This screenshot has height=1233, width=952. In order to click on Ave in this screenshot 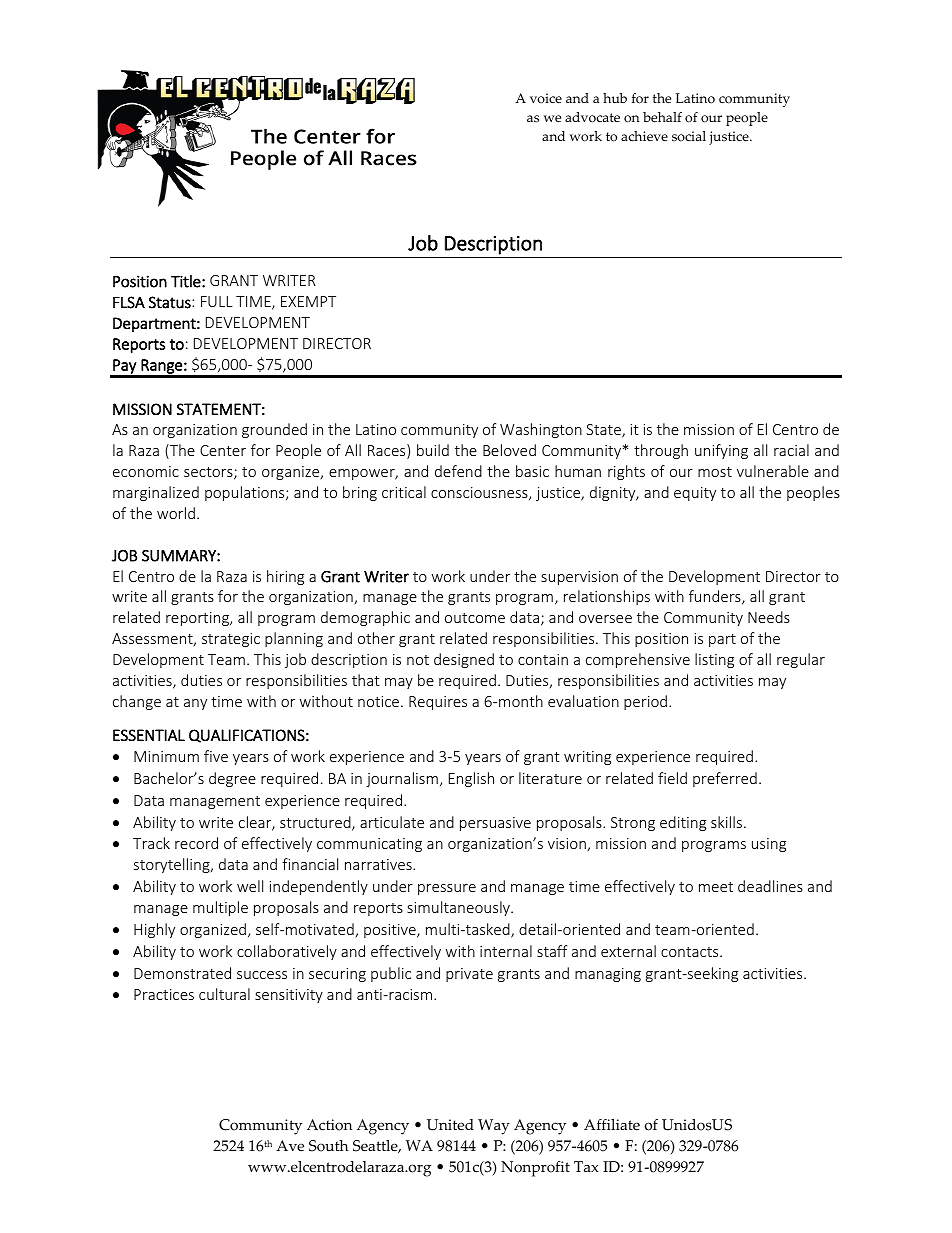, I will do `click(290, 1146)`.
